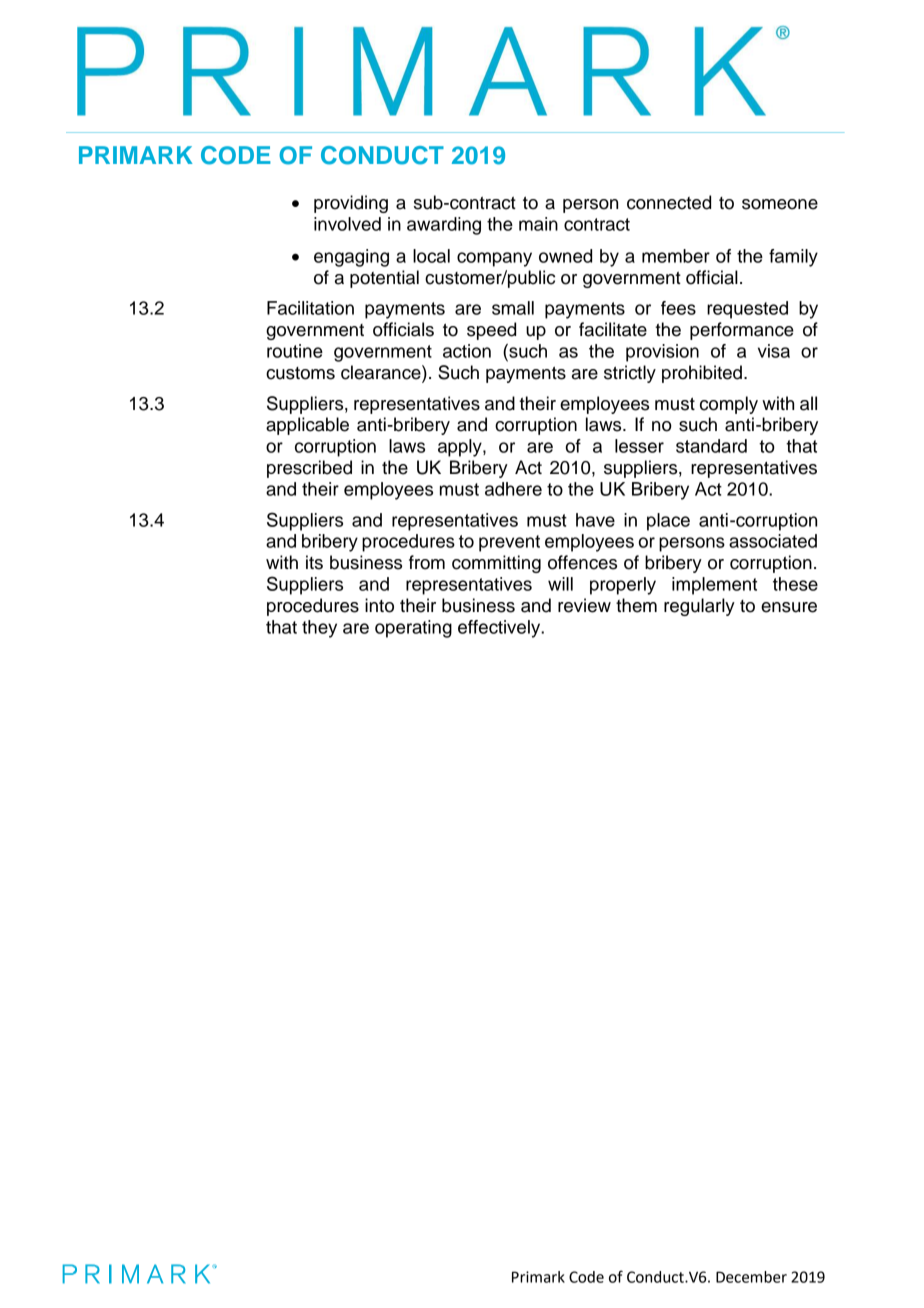 The width and height of the document is (924, 1308). What do you see at coordinates (780, 204) in the document?
I see `someone` at bounding box center [780, 204].
